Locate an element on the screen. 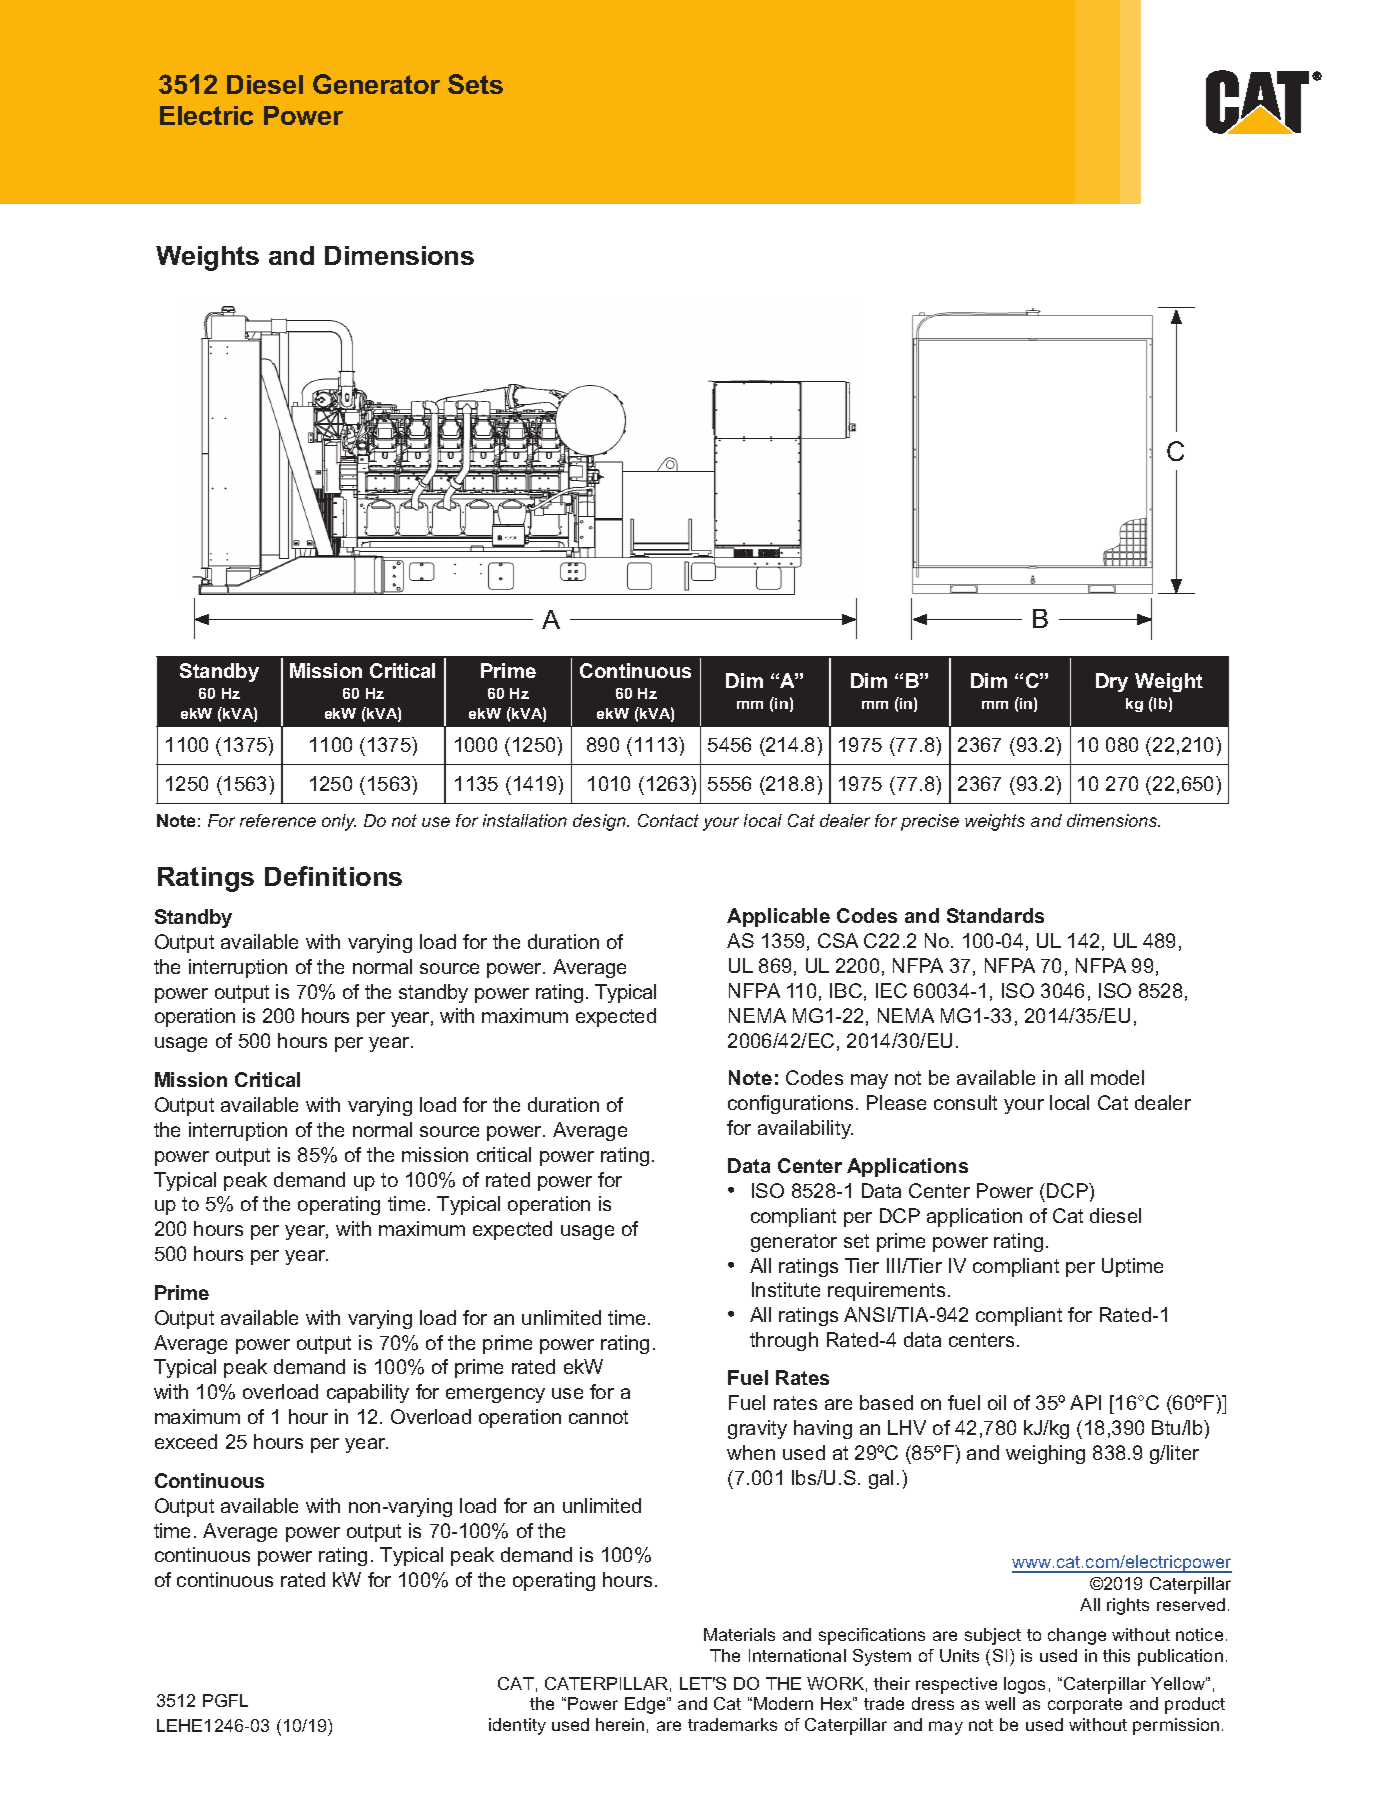 The width and height of the screenshot is (1386, 1794). precise is located at coordinates (930, 822).
